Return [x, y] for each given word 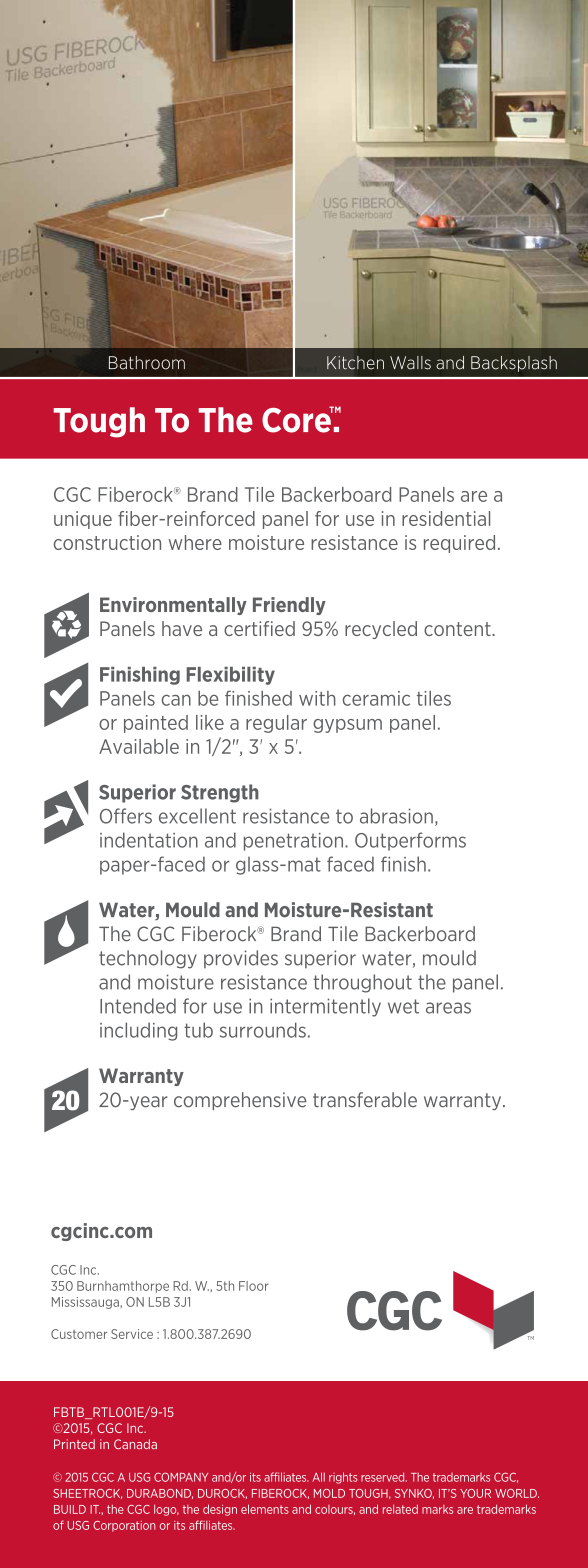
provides [241, 959]
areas [448, 1008]
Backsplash [514, 364]
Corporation [124, 1526]
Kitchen [355, 363]
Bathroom [147, 363]
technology [148, 959]
